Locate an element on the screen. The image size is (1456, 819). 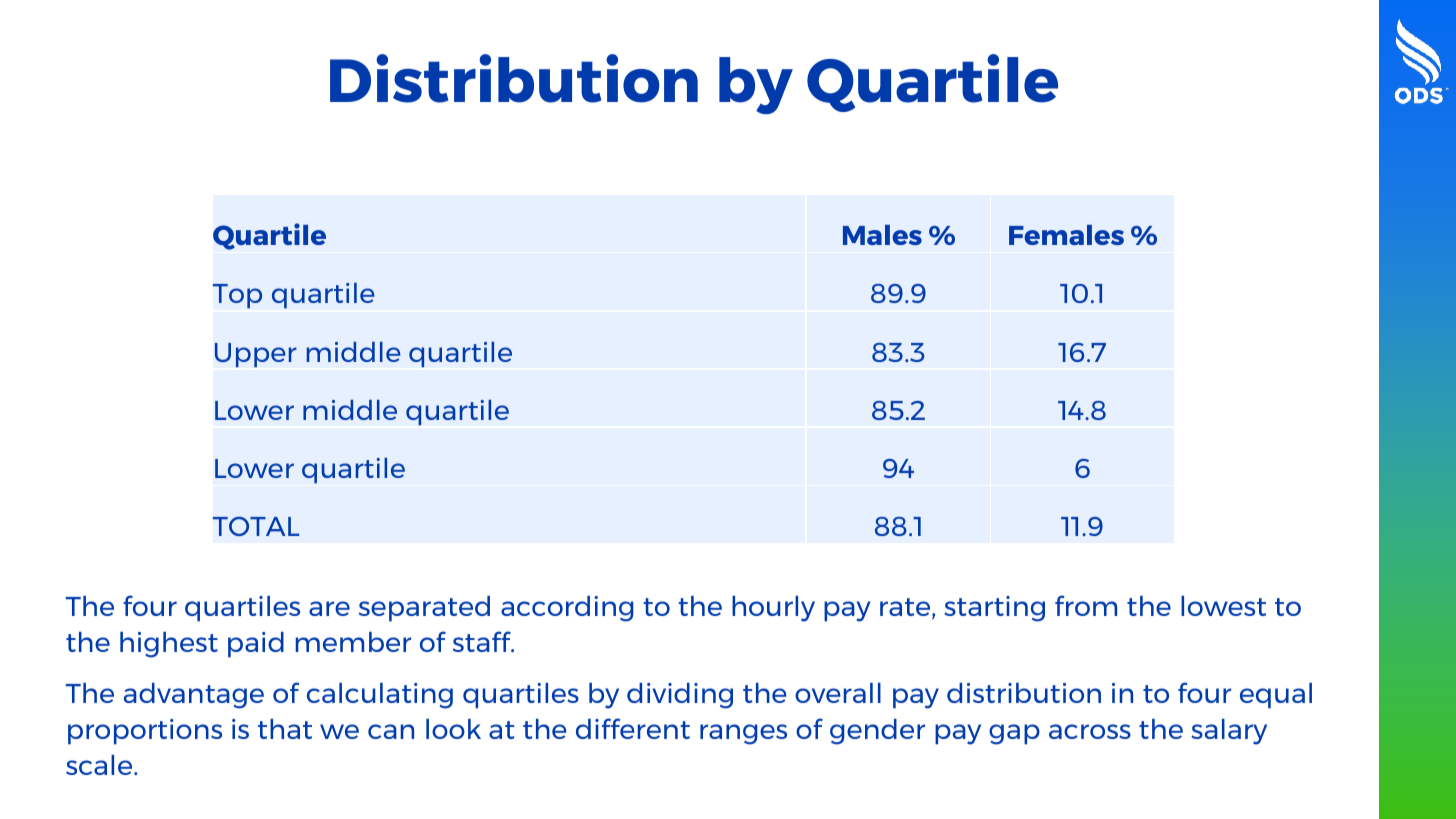
Top is located at coordinates (237, 296).
